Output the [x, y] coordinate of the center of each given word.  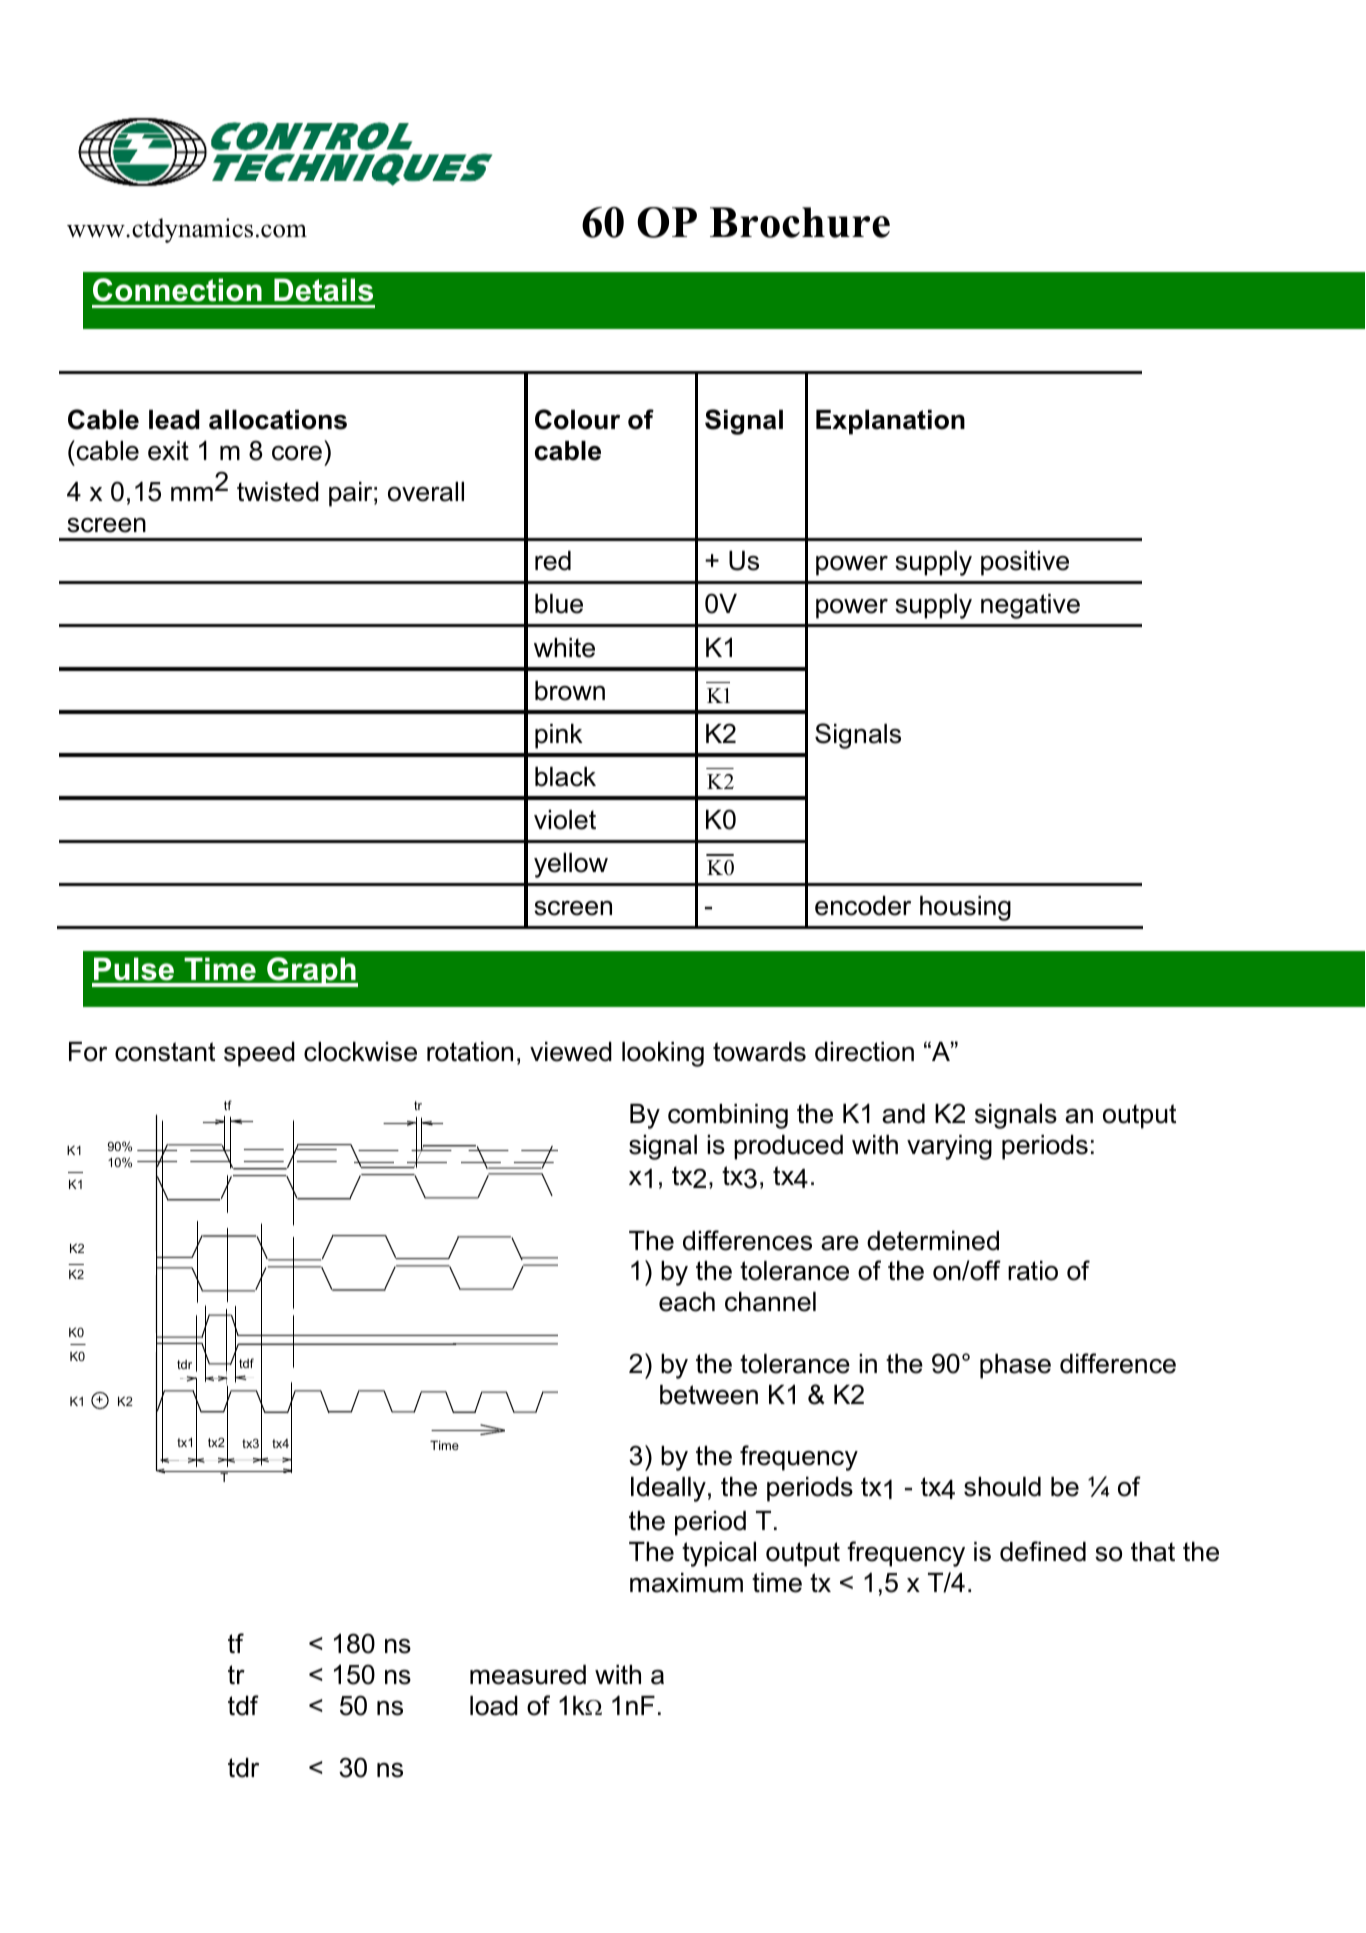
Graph [311, 972]
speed [259, 1054]
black [565, 777]
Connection [177, 290]
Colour [577, 419]
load [494, 1706]
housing [965, 908]
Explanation [890, 422]
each [687, 1302]
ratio [1033, 1271]
